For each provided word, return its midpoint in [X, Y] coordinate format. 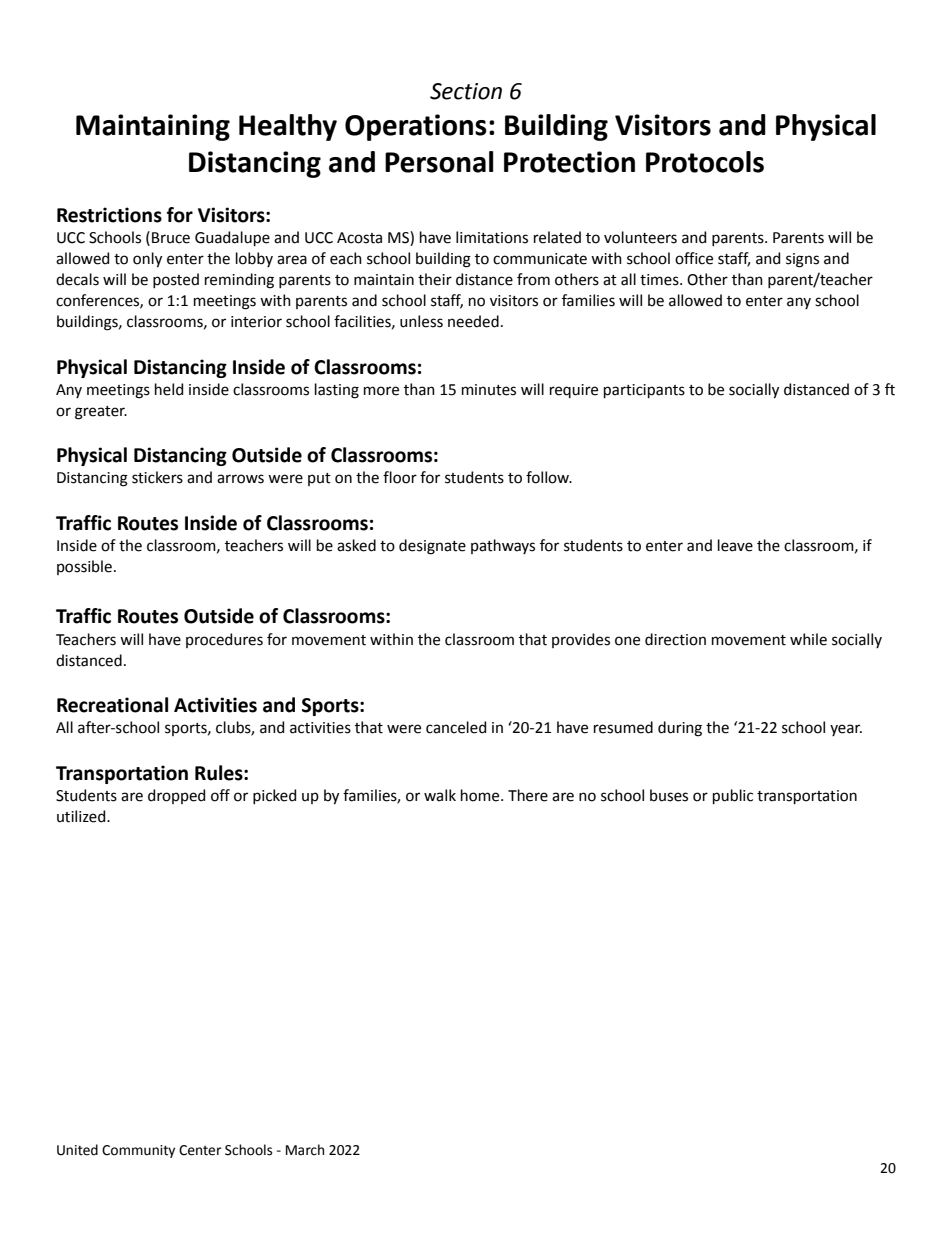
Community [138, 1151]
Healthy [288, 127]
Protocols [705, 162]
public [733, 796]
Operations [416, 127]
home [481, 795]
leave [735, 545]
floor [400, 477]
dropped [176, 796]
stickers [157, 477]
